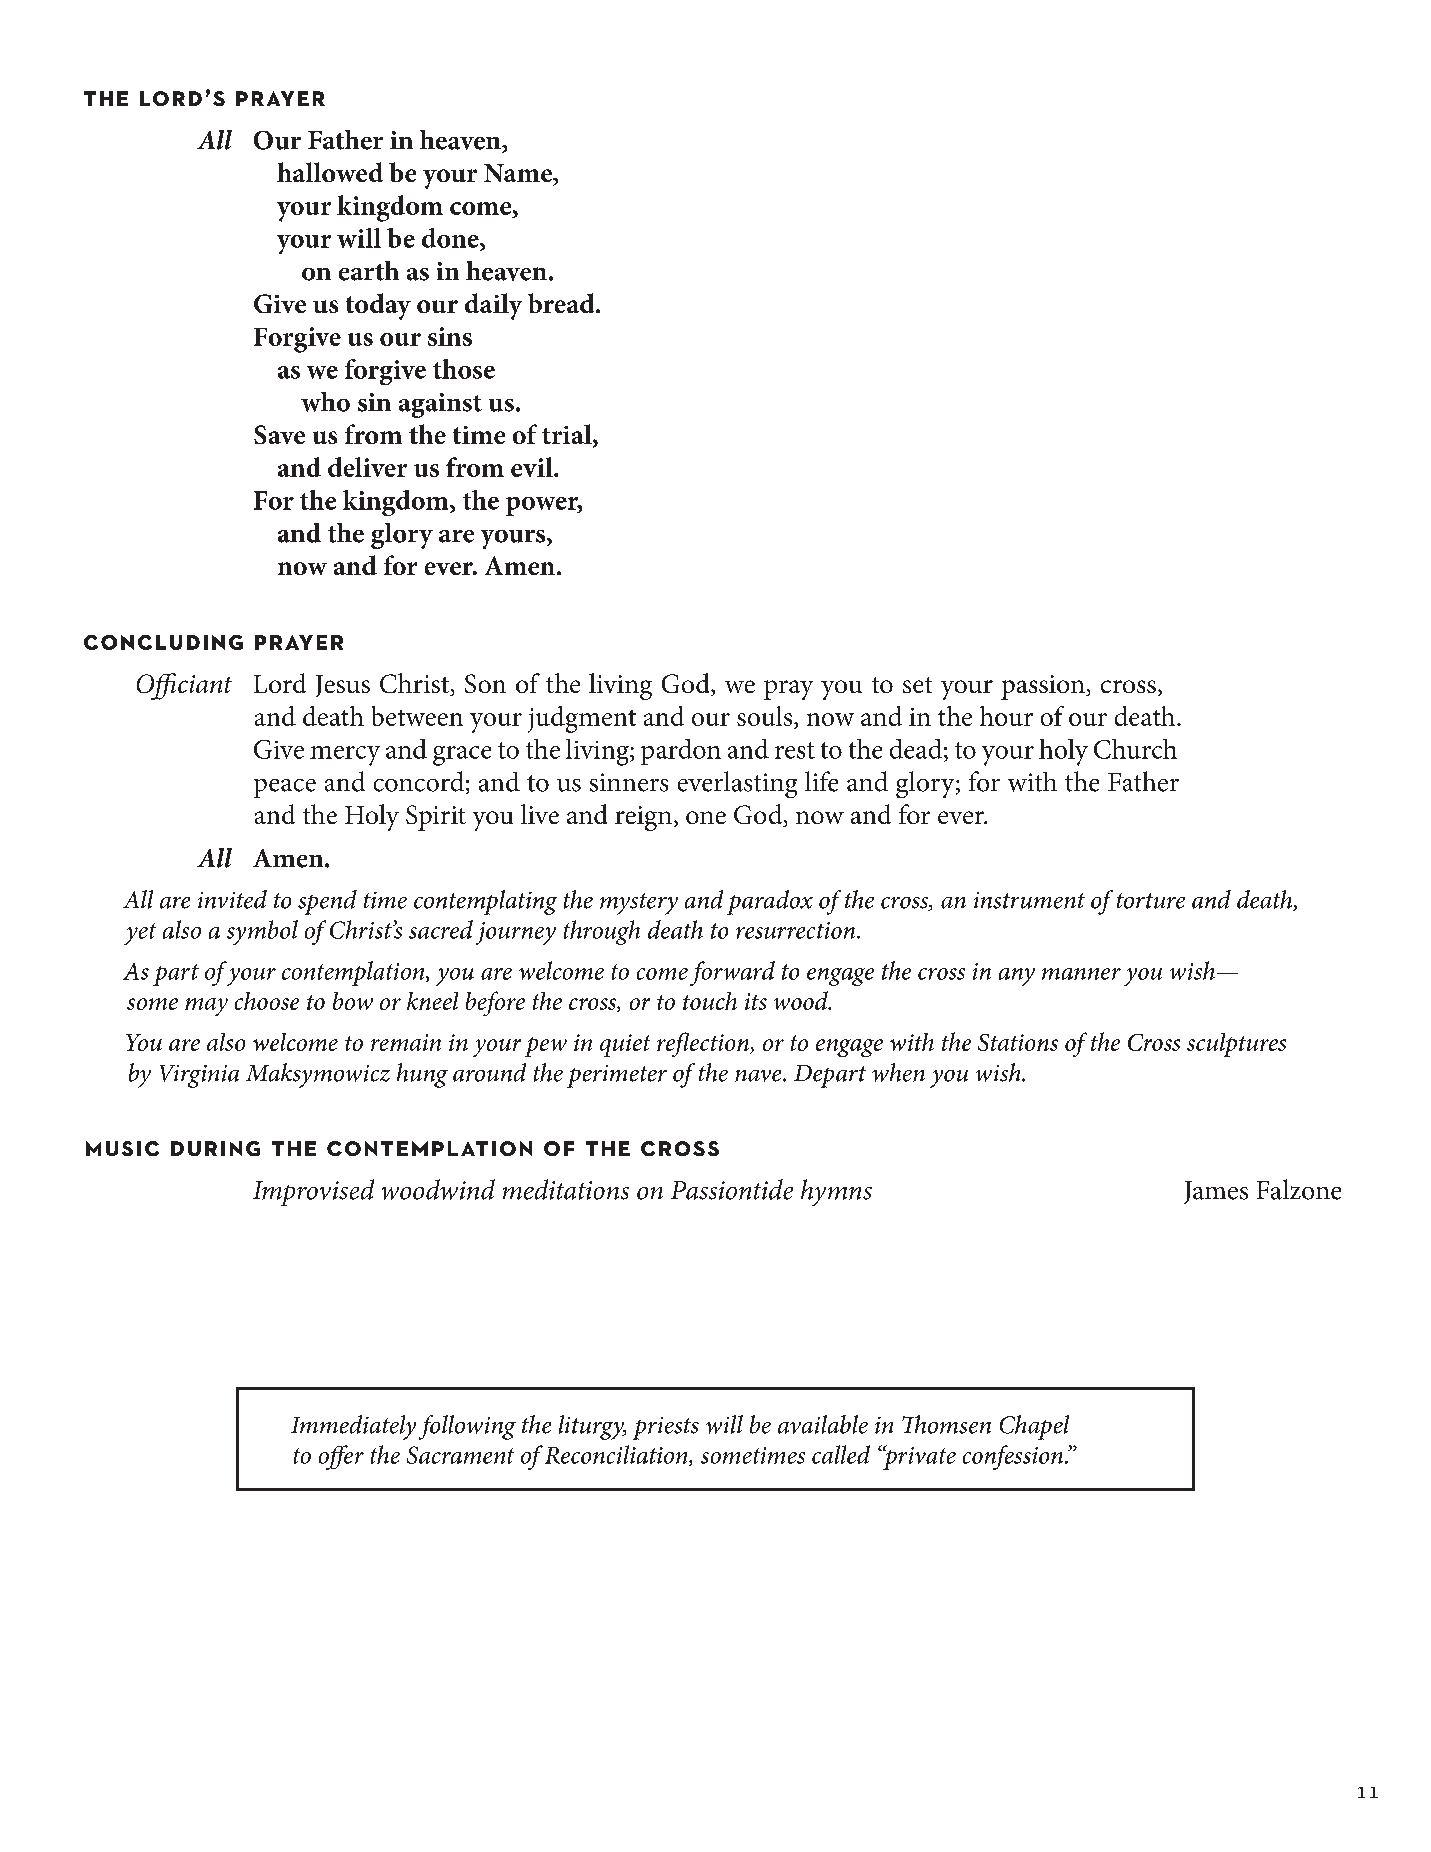 The width and height of the page is (1431, 1852). Describe the element at coordinates (353, 1427) in the page. I see `Immediately` at that location.
